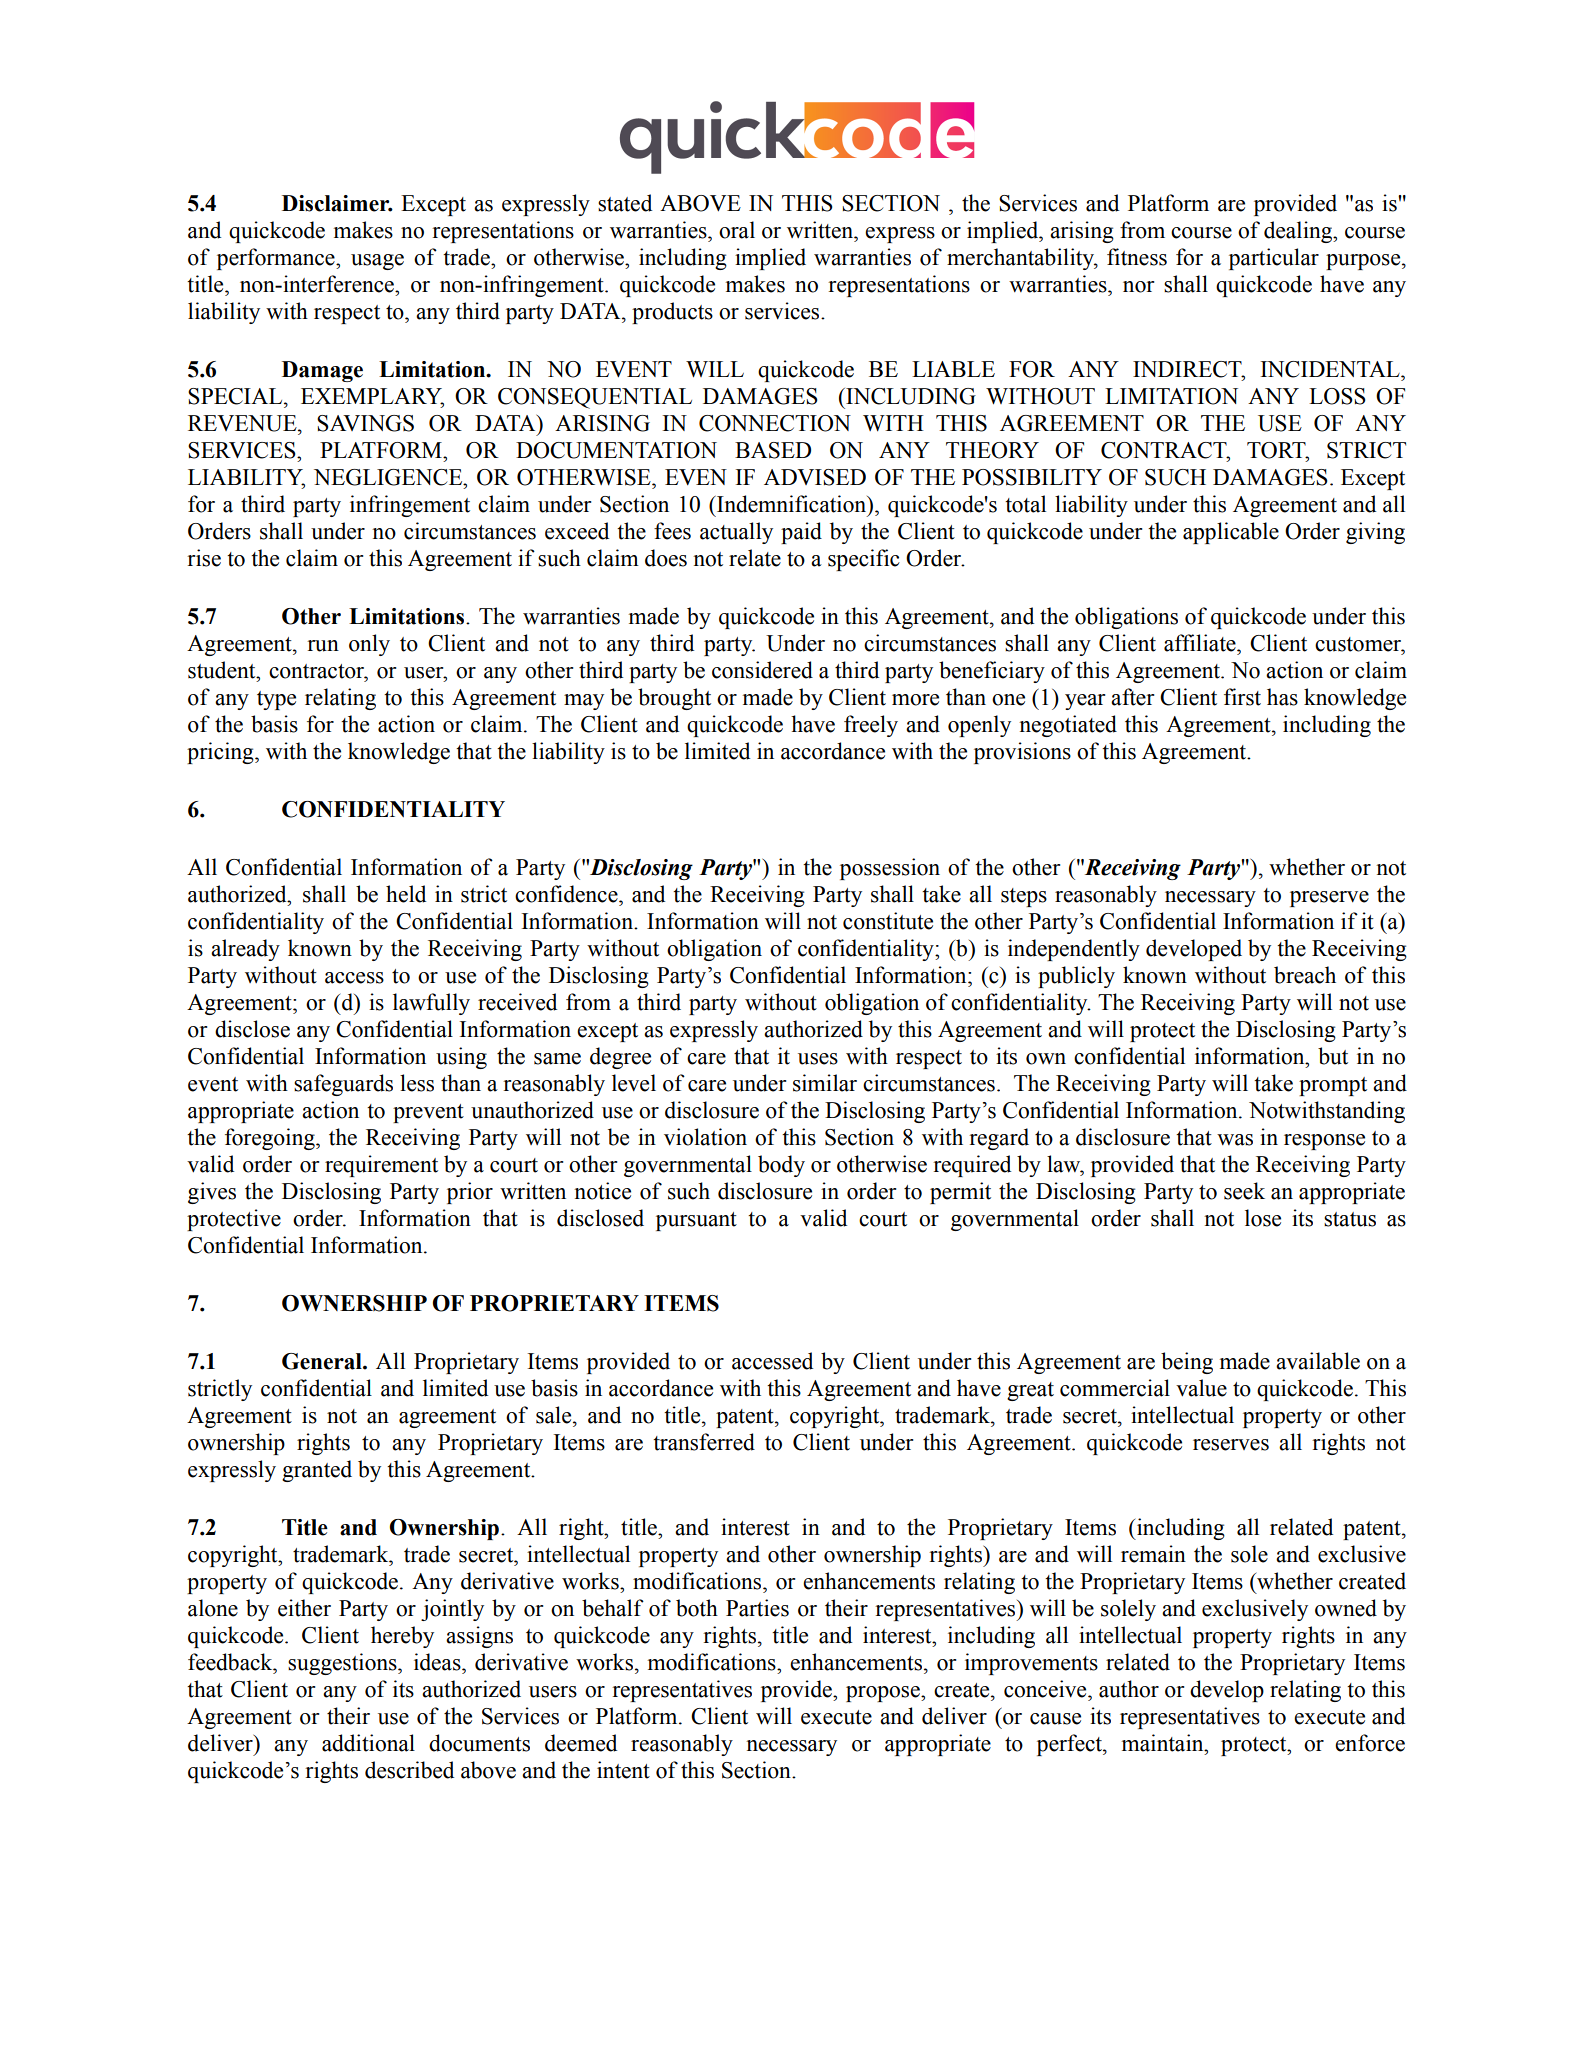  I want to click on applicable, so click(1231, 533).
